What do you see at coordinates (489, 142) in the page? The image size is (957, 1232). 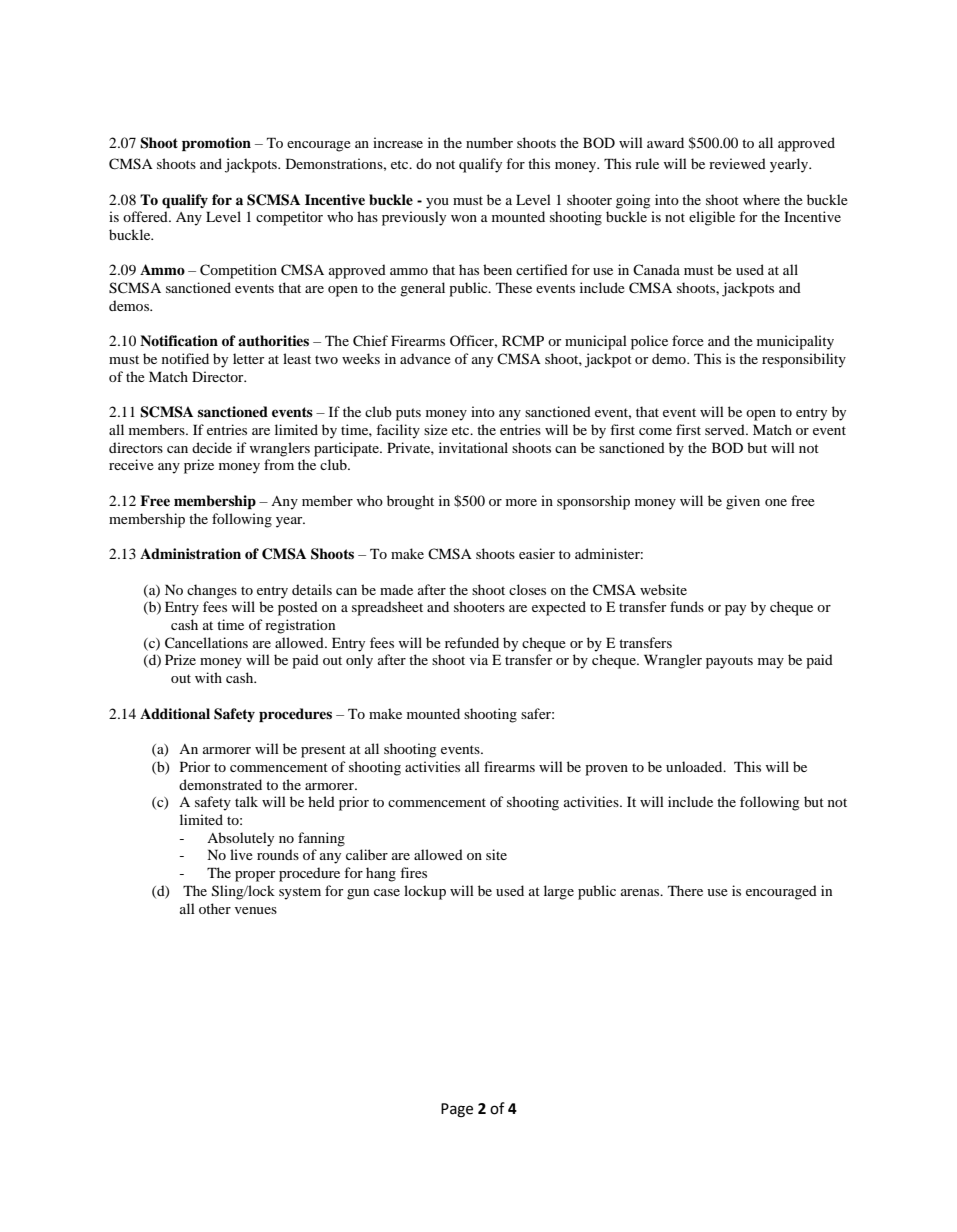 I see `number` at bounding box center [489, 142].
